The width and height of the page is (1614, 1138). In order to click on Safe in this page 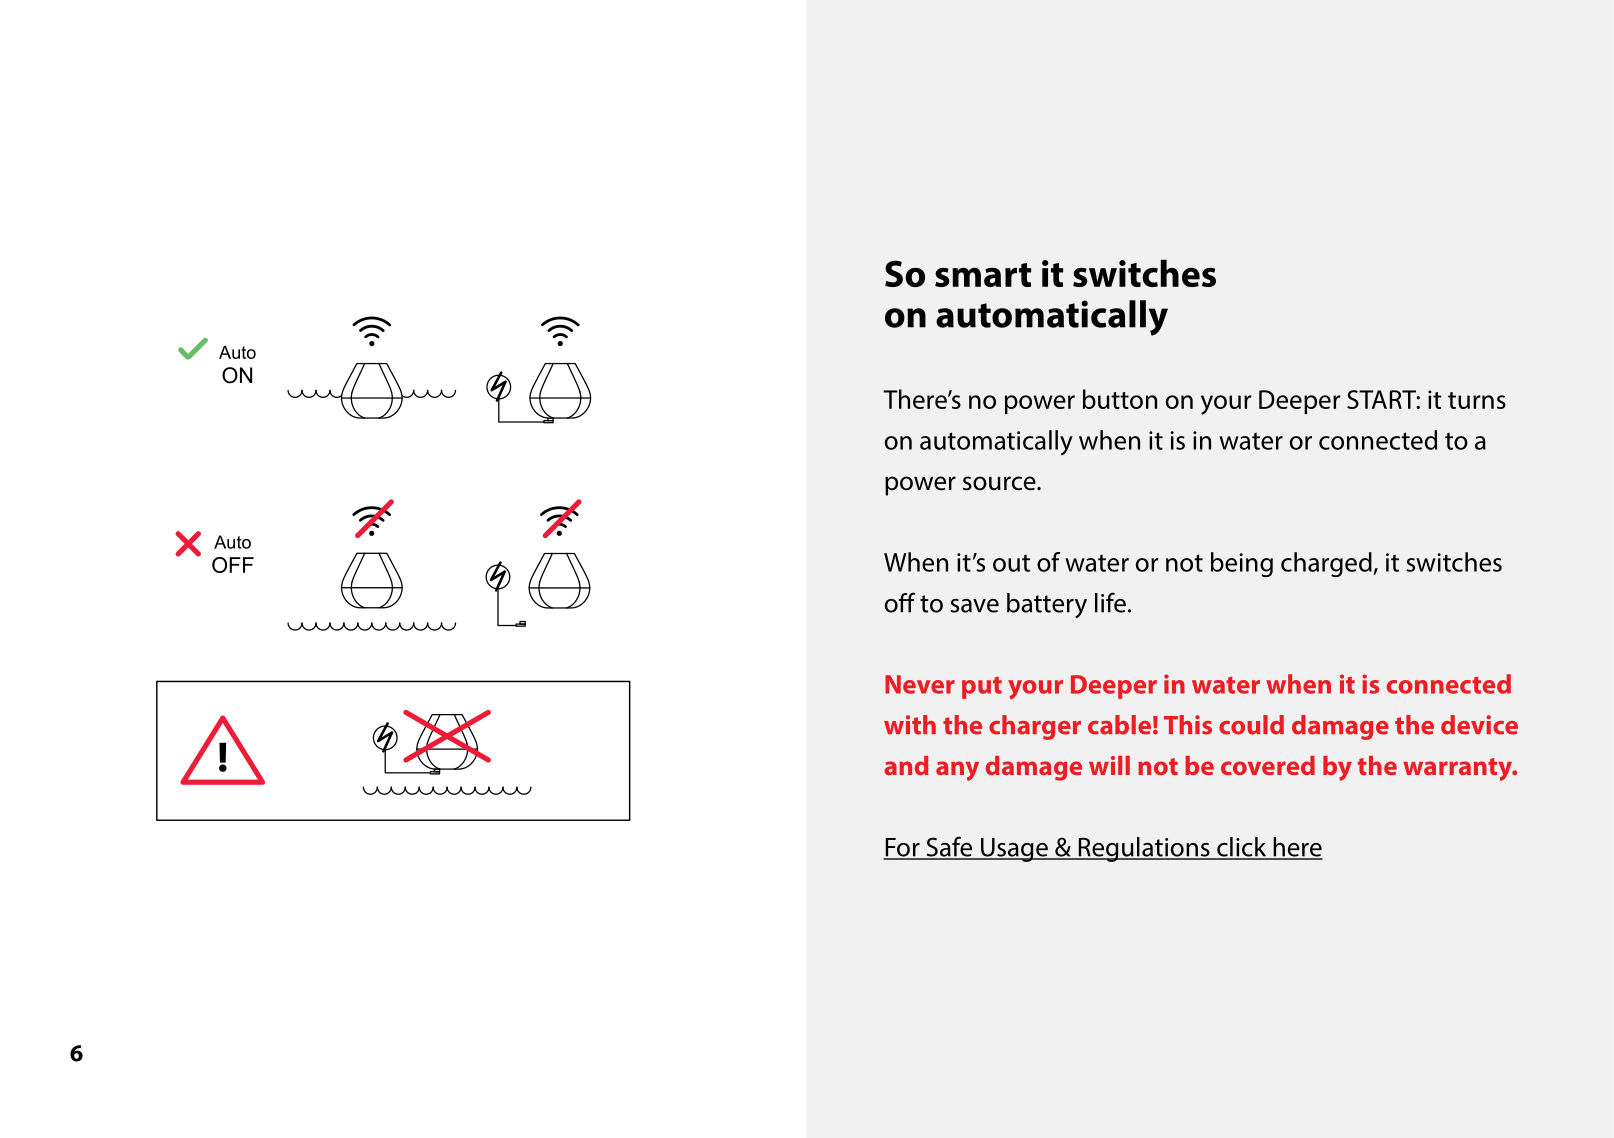, I will do `click(949, 847)`.
